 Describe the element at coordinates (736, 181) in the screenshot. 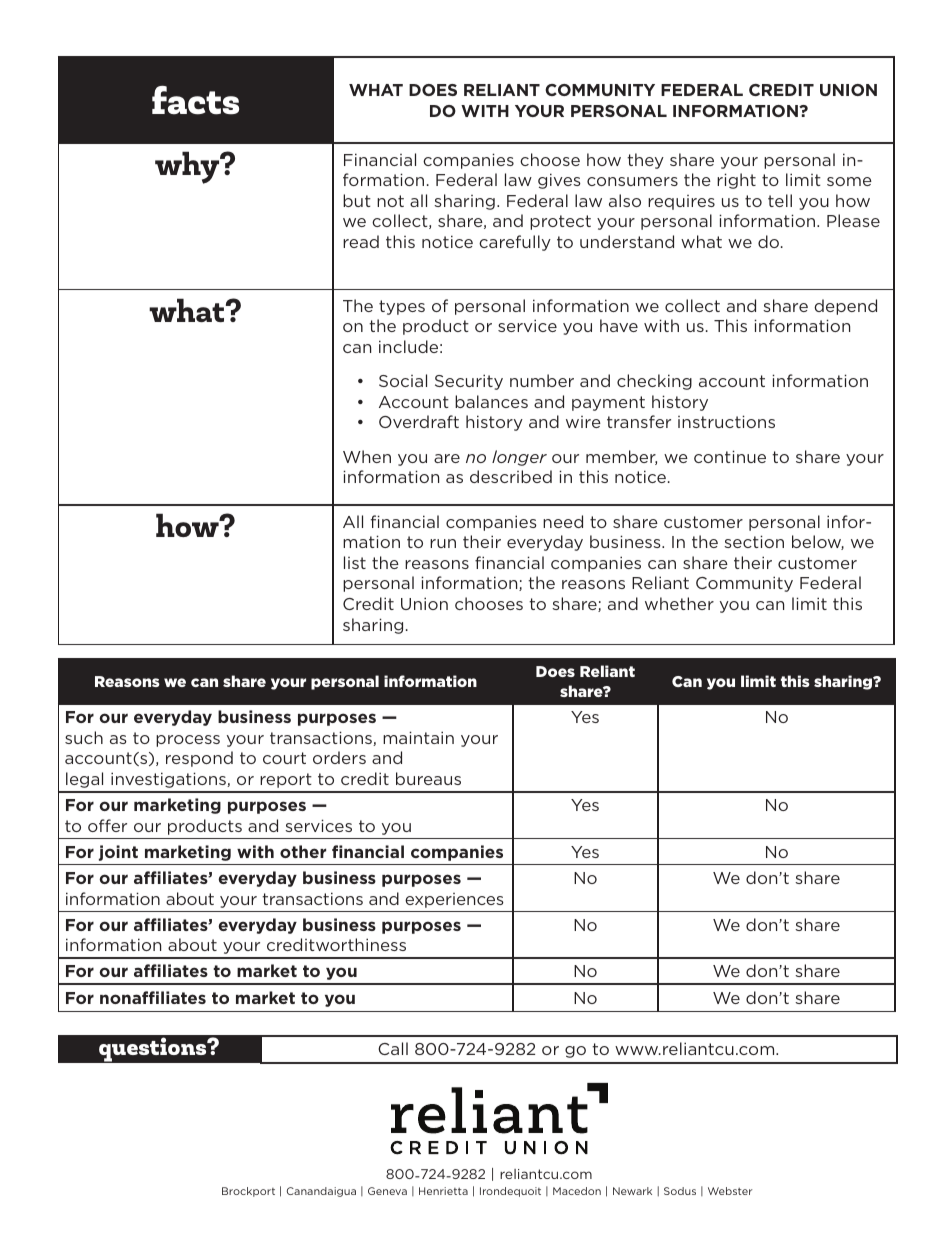

I see `right` at that location.
